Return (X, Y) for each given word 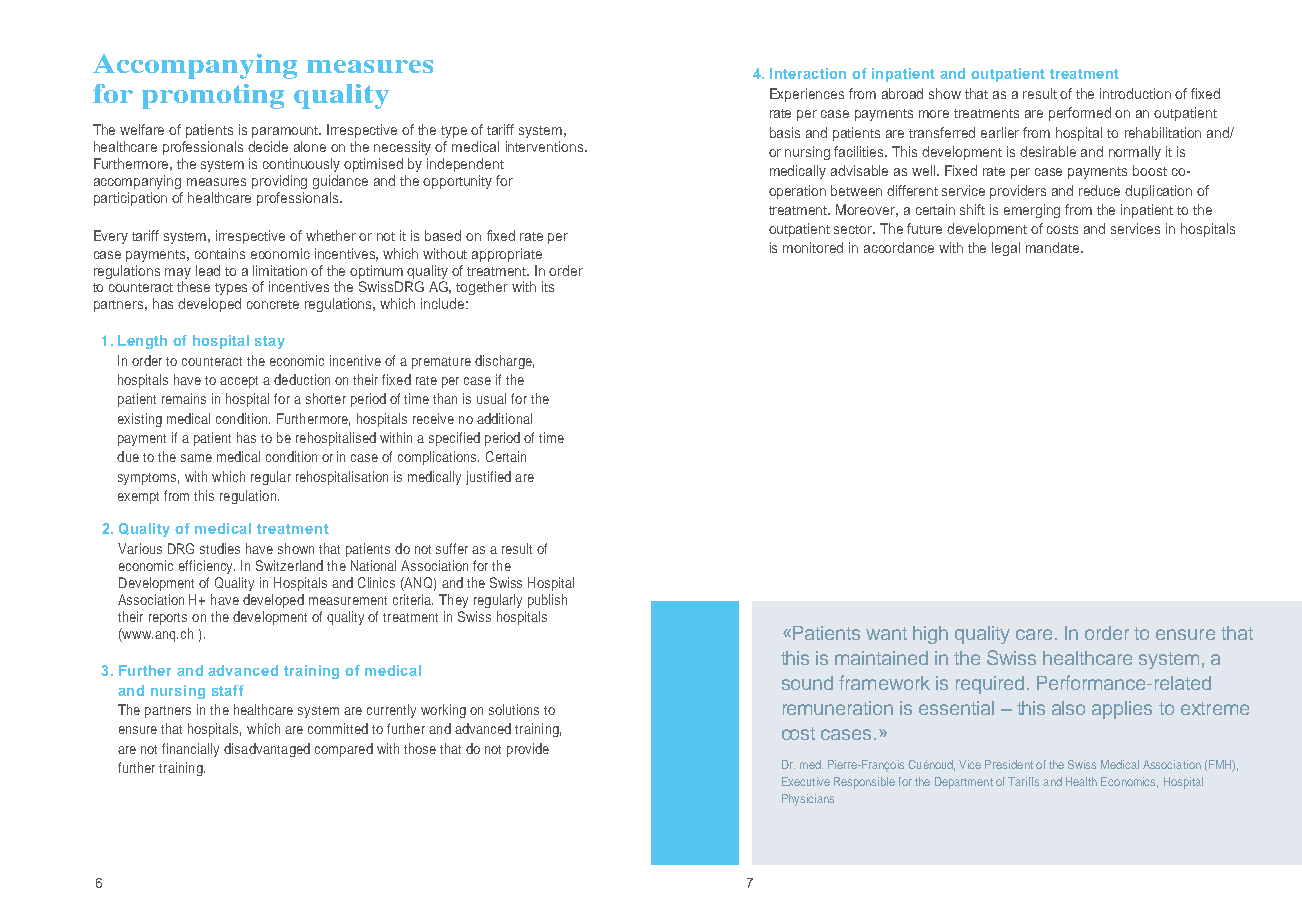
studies (220, 548)
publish (547, 601)
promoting (213, 96)
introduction (1135, 93)
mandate (1054, 247)
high (930, 635)
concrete (273, 304)
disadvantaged (267, 750)
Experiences (807, 95)
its (548, 286)
